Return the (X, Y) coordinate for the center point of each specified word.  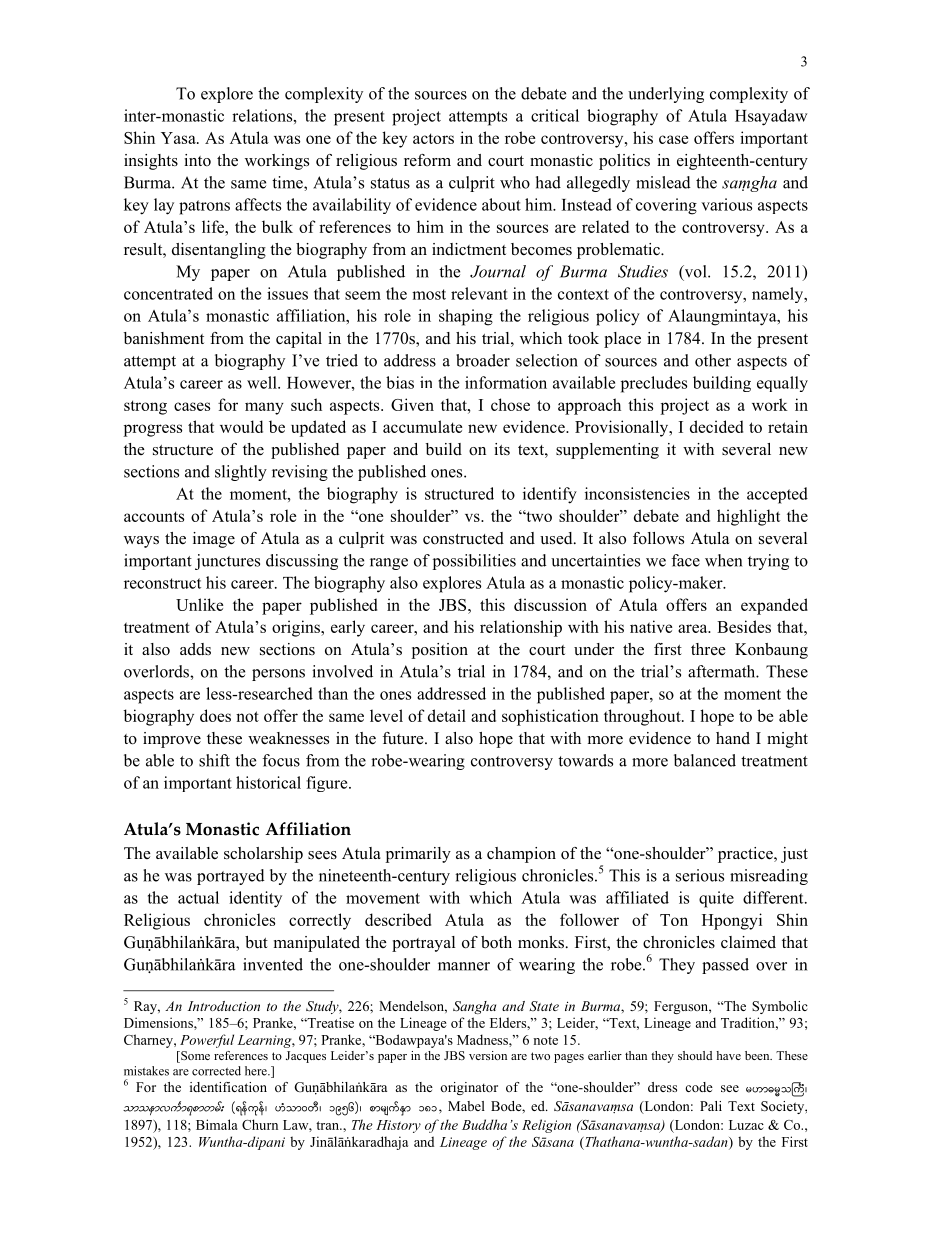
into (197, 160)
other (713, 360)
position (439, 651)
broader (483, 360)
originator (469, 1088)
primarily (418, 855)
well (263, 382)
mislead (663, 182)
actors (433, 138)
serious (700, 875)
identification (228, 1087)
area (694, 628)
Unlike (199, 604)
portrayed (231, 877)
